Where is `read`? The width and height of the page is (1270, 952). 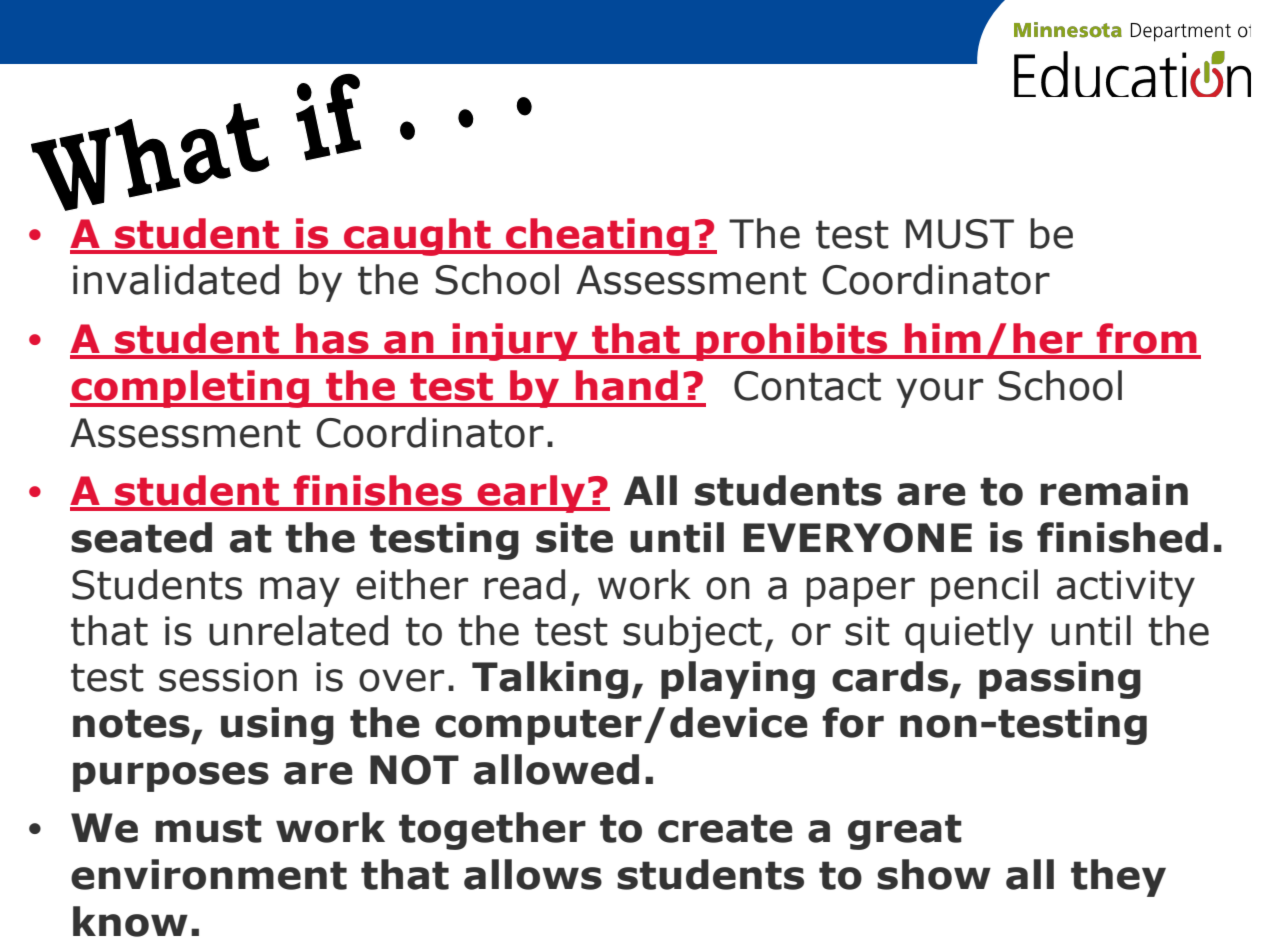
read is located at coordinates (524, 584).
